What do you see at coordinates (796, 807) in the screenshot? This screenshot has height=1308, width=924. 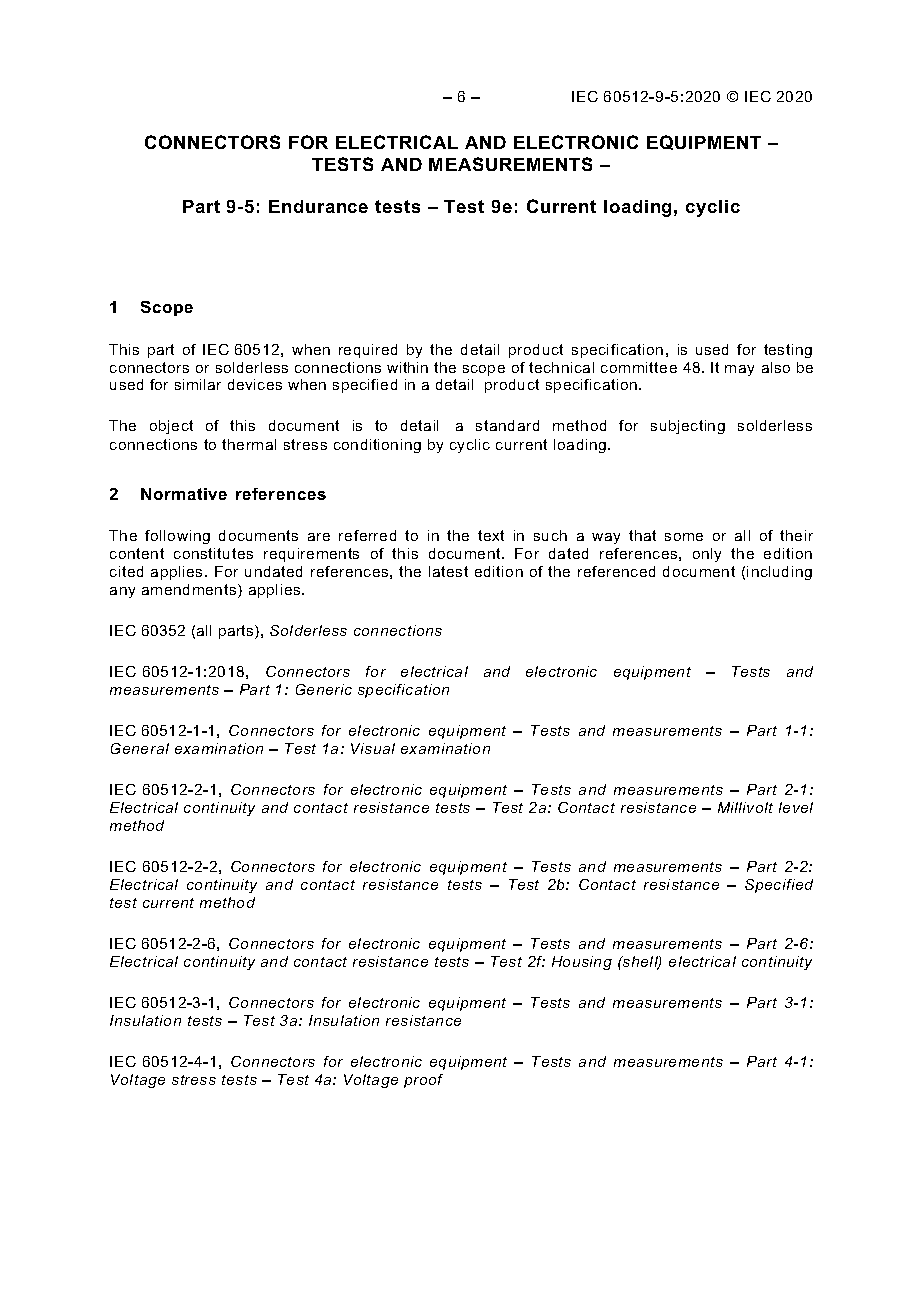 I see `level` at bounding box center [796, 807].
